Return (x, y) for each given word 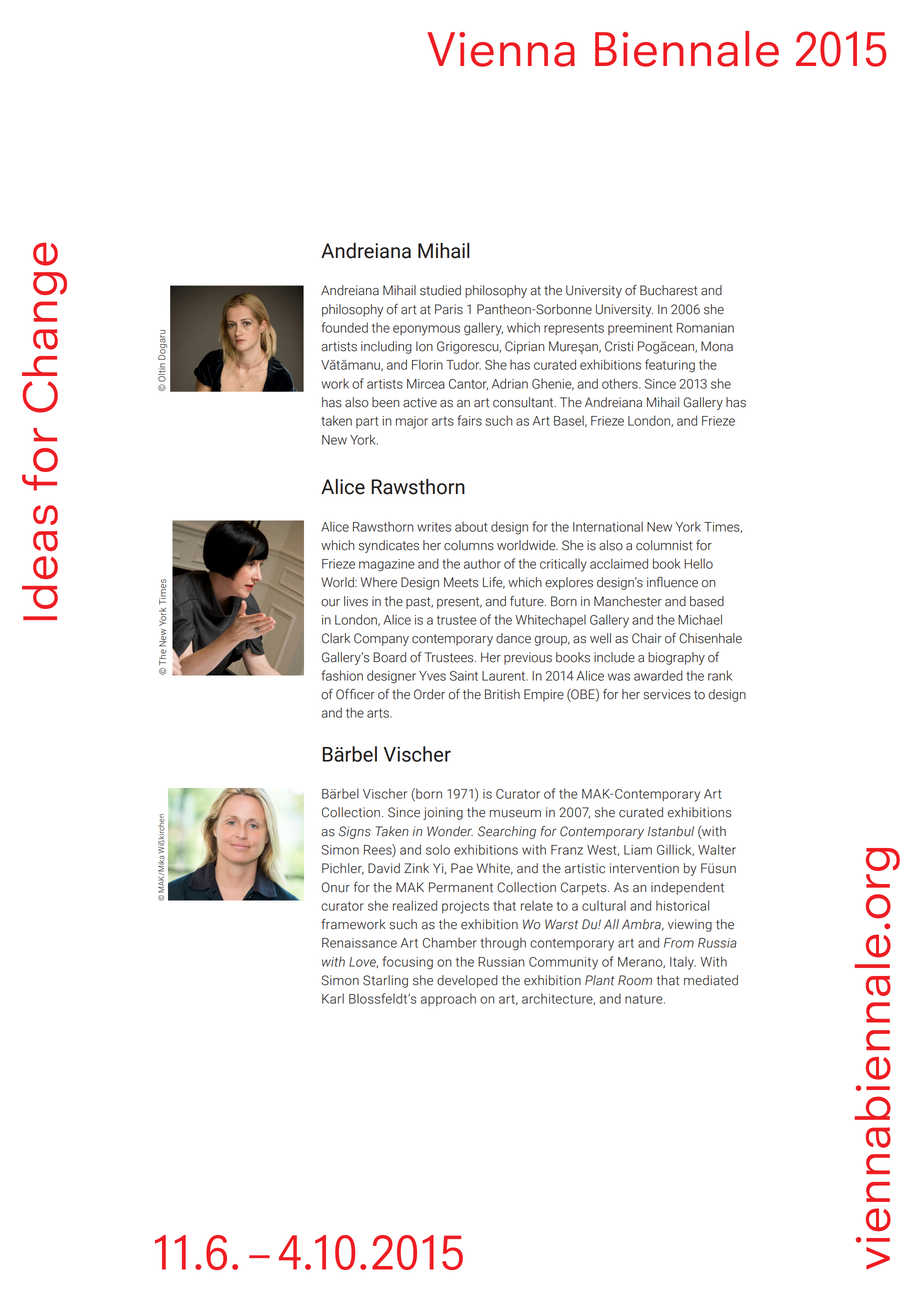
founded (345, 327)
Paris (449, 309)
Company (381, 639)
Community (563, 963)
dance (513, 638)
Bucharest (668, 290)
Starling (385, 981)
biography (676, 658)
